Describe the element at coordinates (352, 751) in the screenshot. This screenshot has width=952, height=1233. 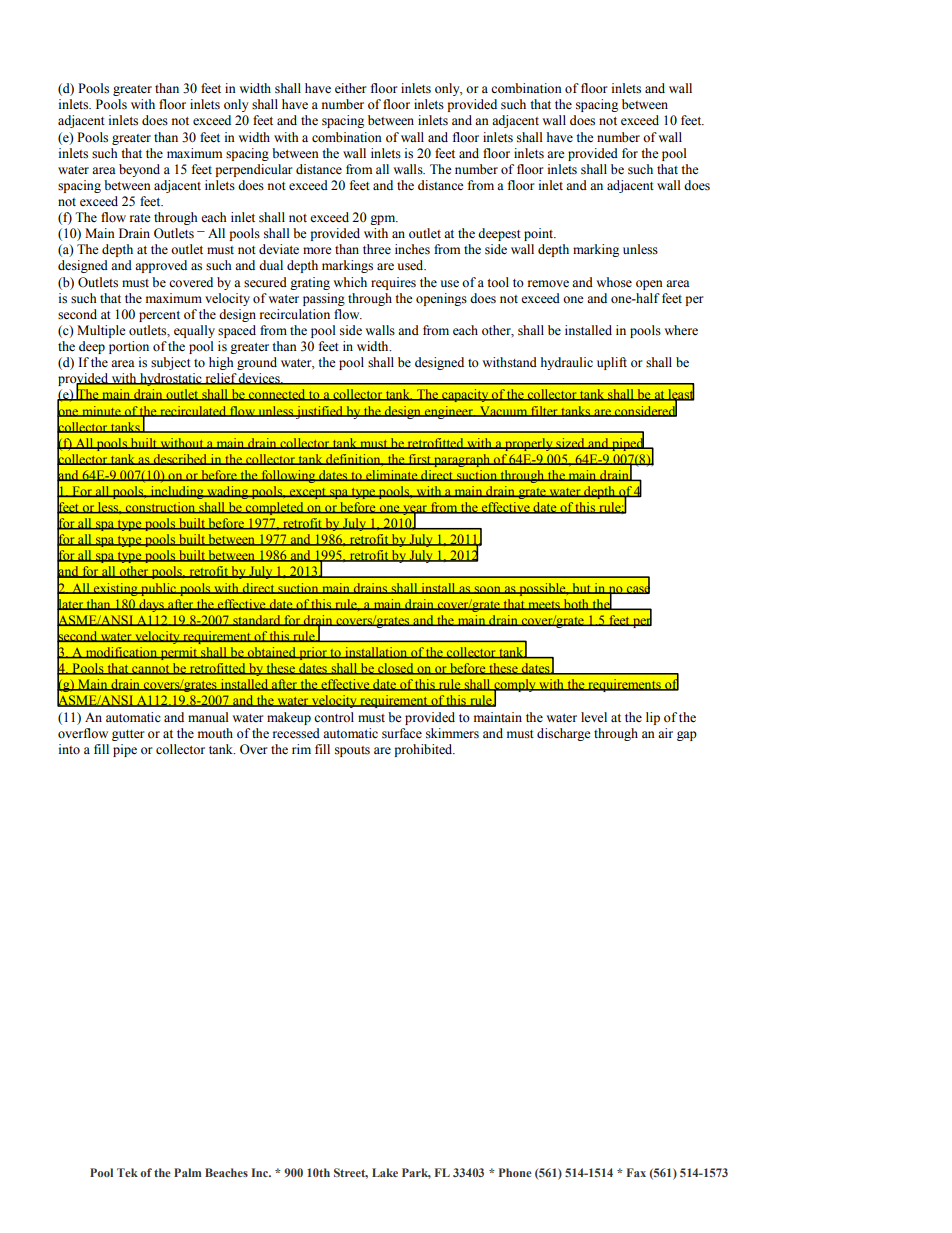
I see `spouts` at that location.
